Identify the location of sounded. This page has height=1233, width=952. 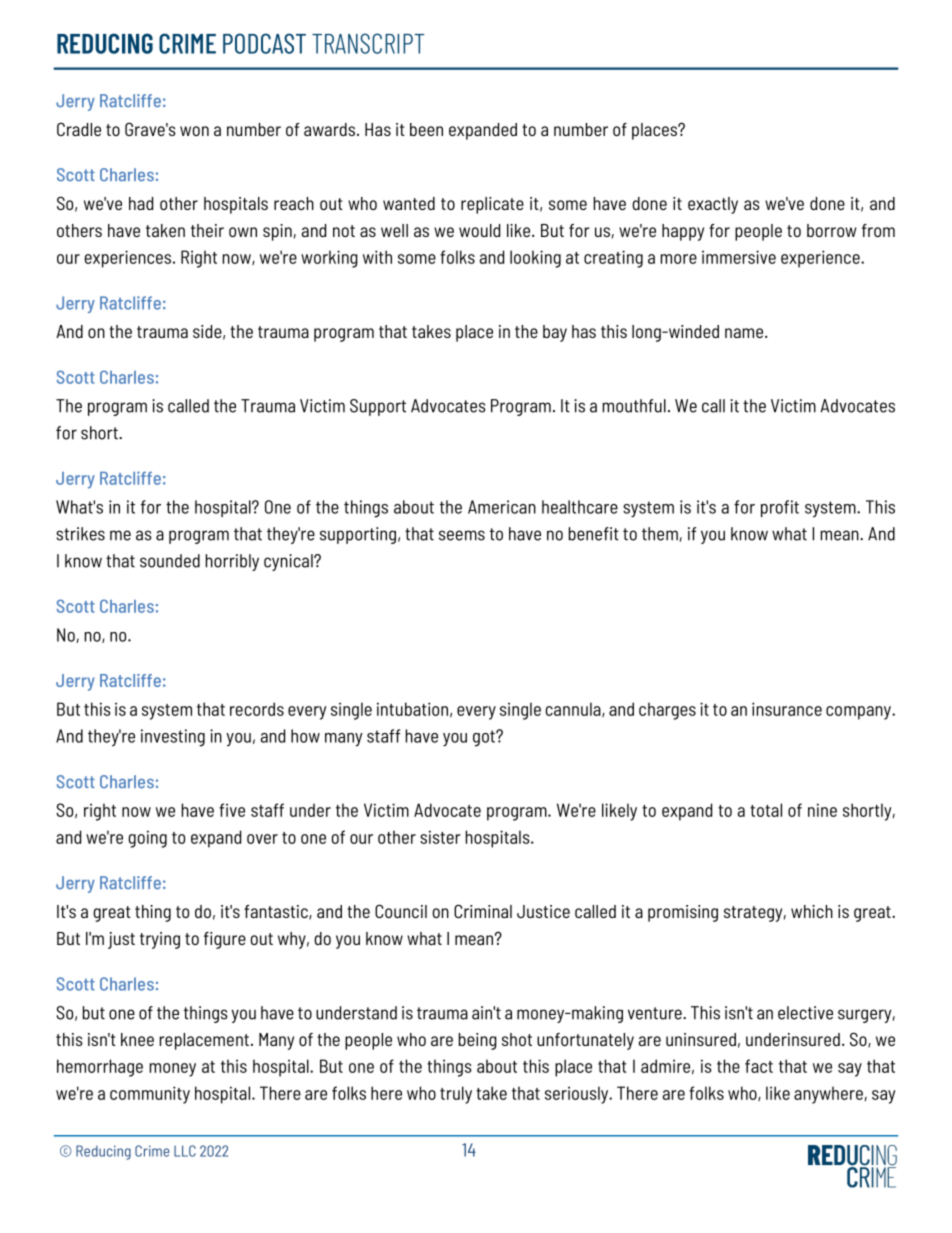
(170, 561).
